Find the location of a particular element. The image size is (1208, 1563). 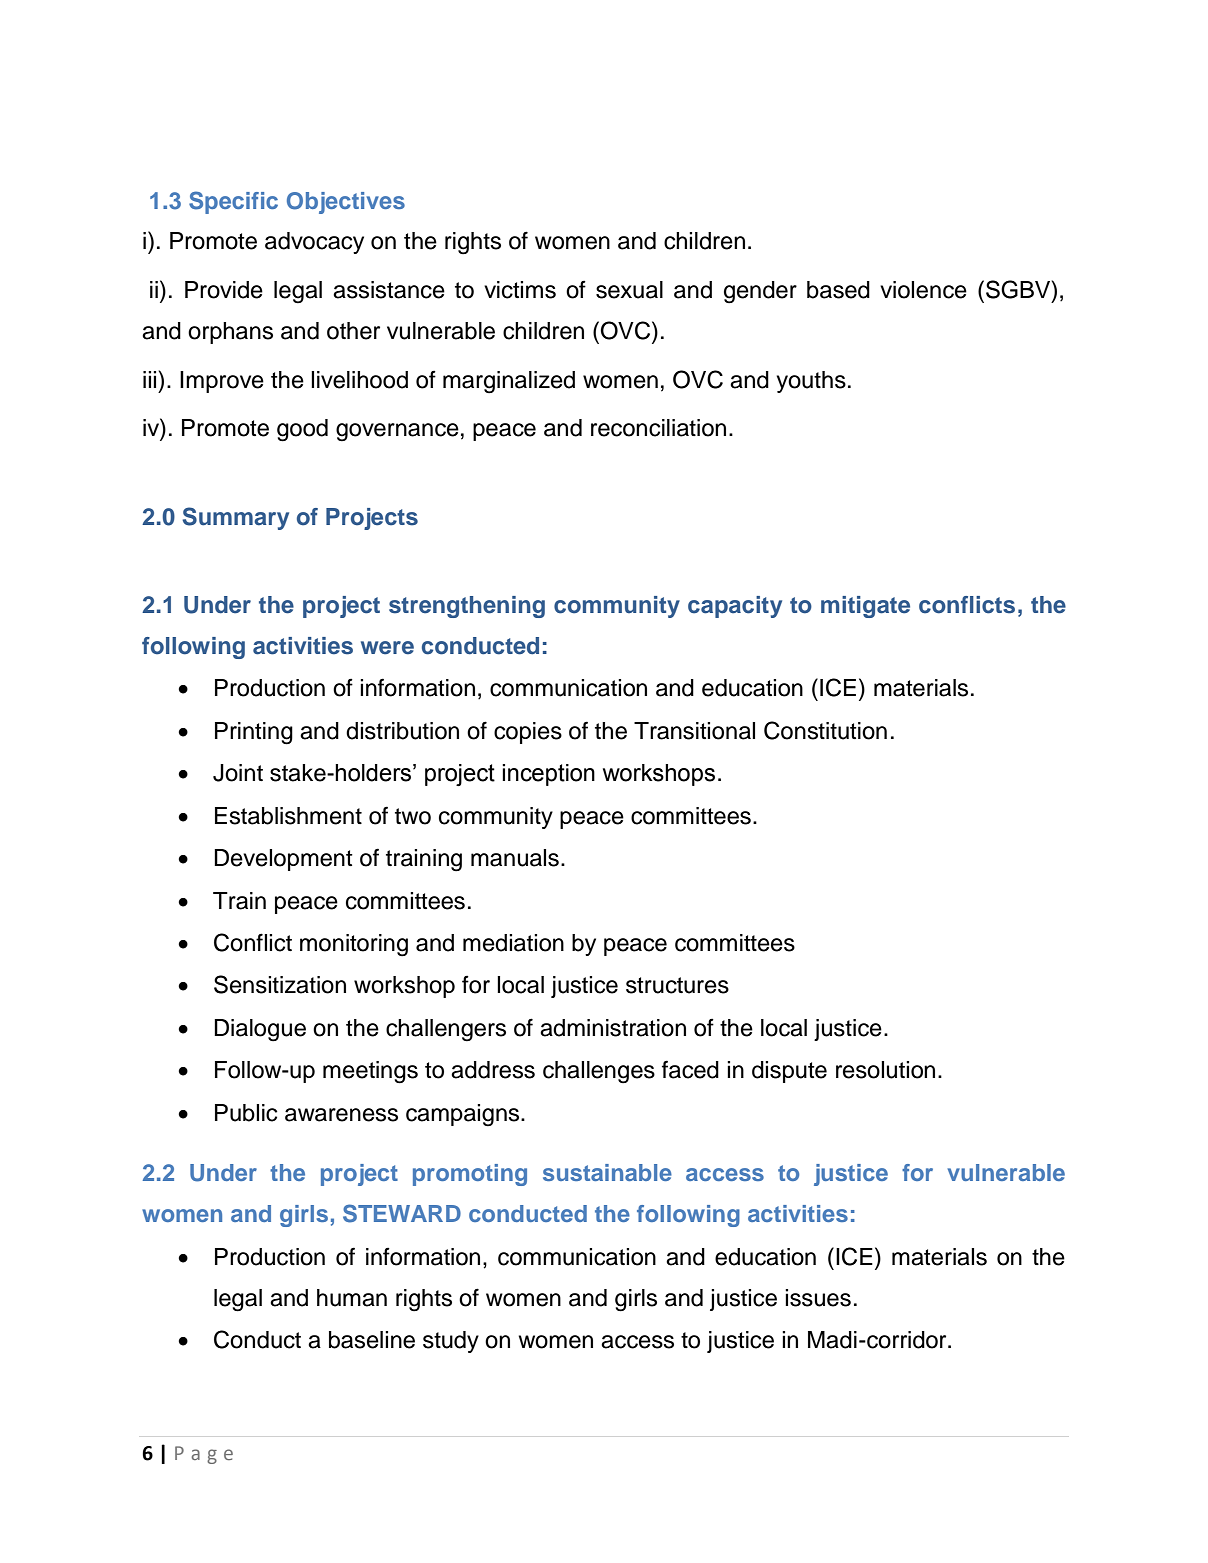

Sensitization is located at coordinates (280, 984).
